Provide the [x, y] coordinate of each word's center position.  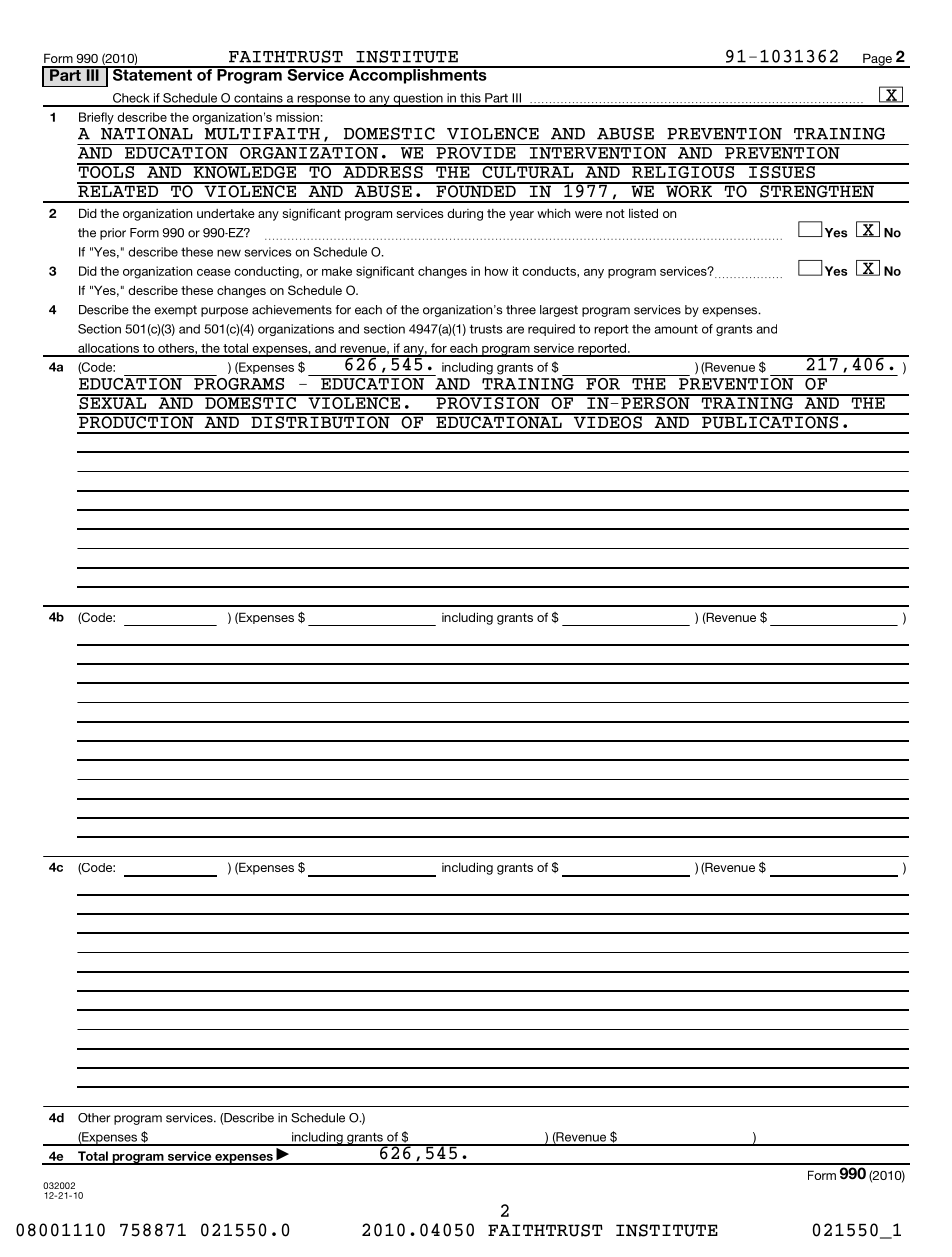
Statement [152, 73]
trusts [486, 329]
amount [676, 329]
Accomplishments [417, 75]
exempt [175, 311]
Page [877, 60]
